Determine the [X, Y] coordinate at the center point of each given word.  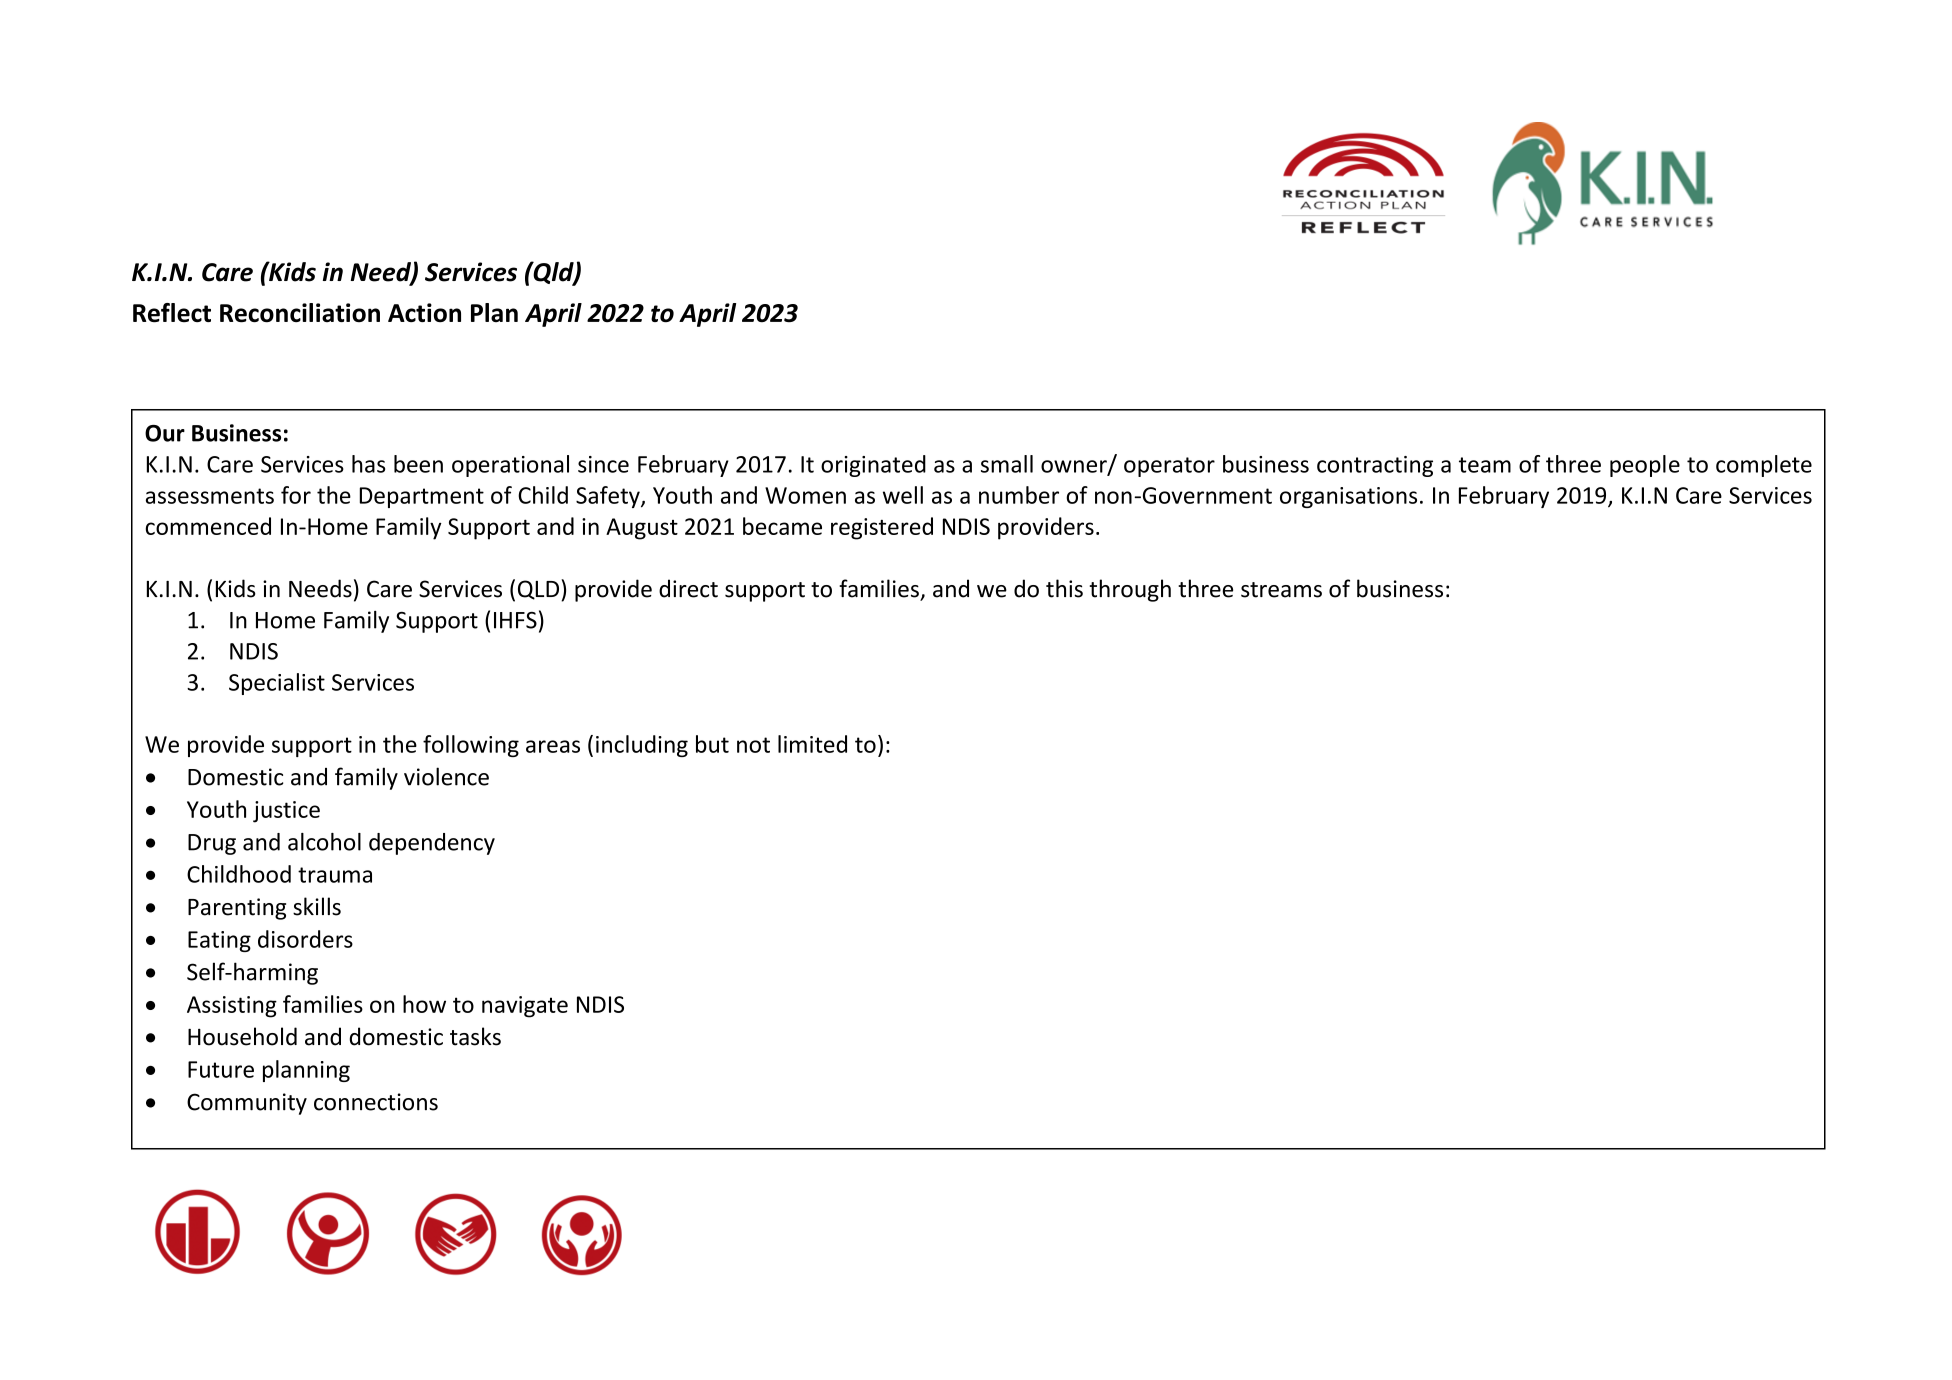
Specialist [277, 684]
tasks [475, 1036]
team [1485, 465]
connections [376, 1102]
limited [812, 744]
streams [1281, 590]
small [1007, 464]
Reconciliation [300, 313]
